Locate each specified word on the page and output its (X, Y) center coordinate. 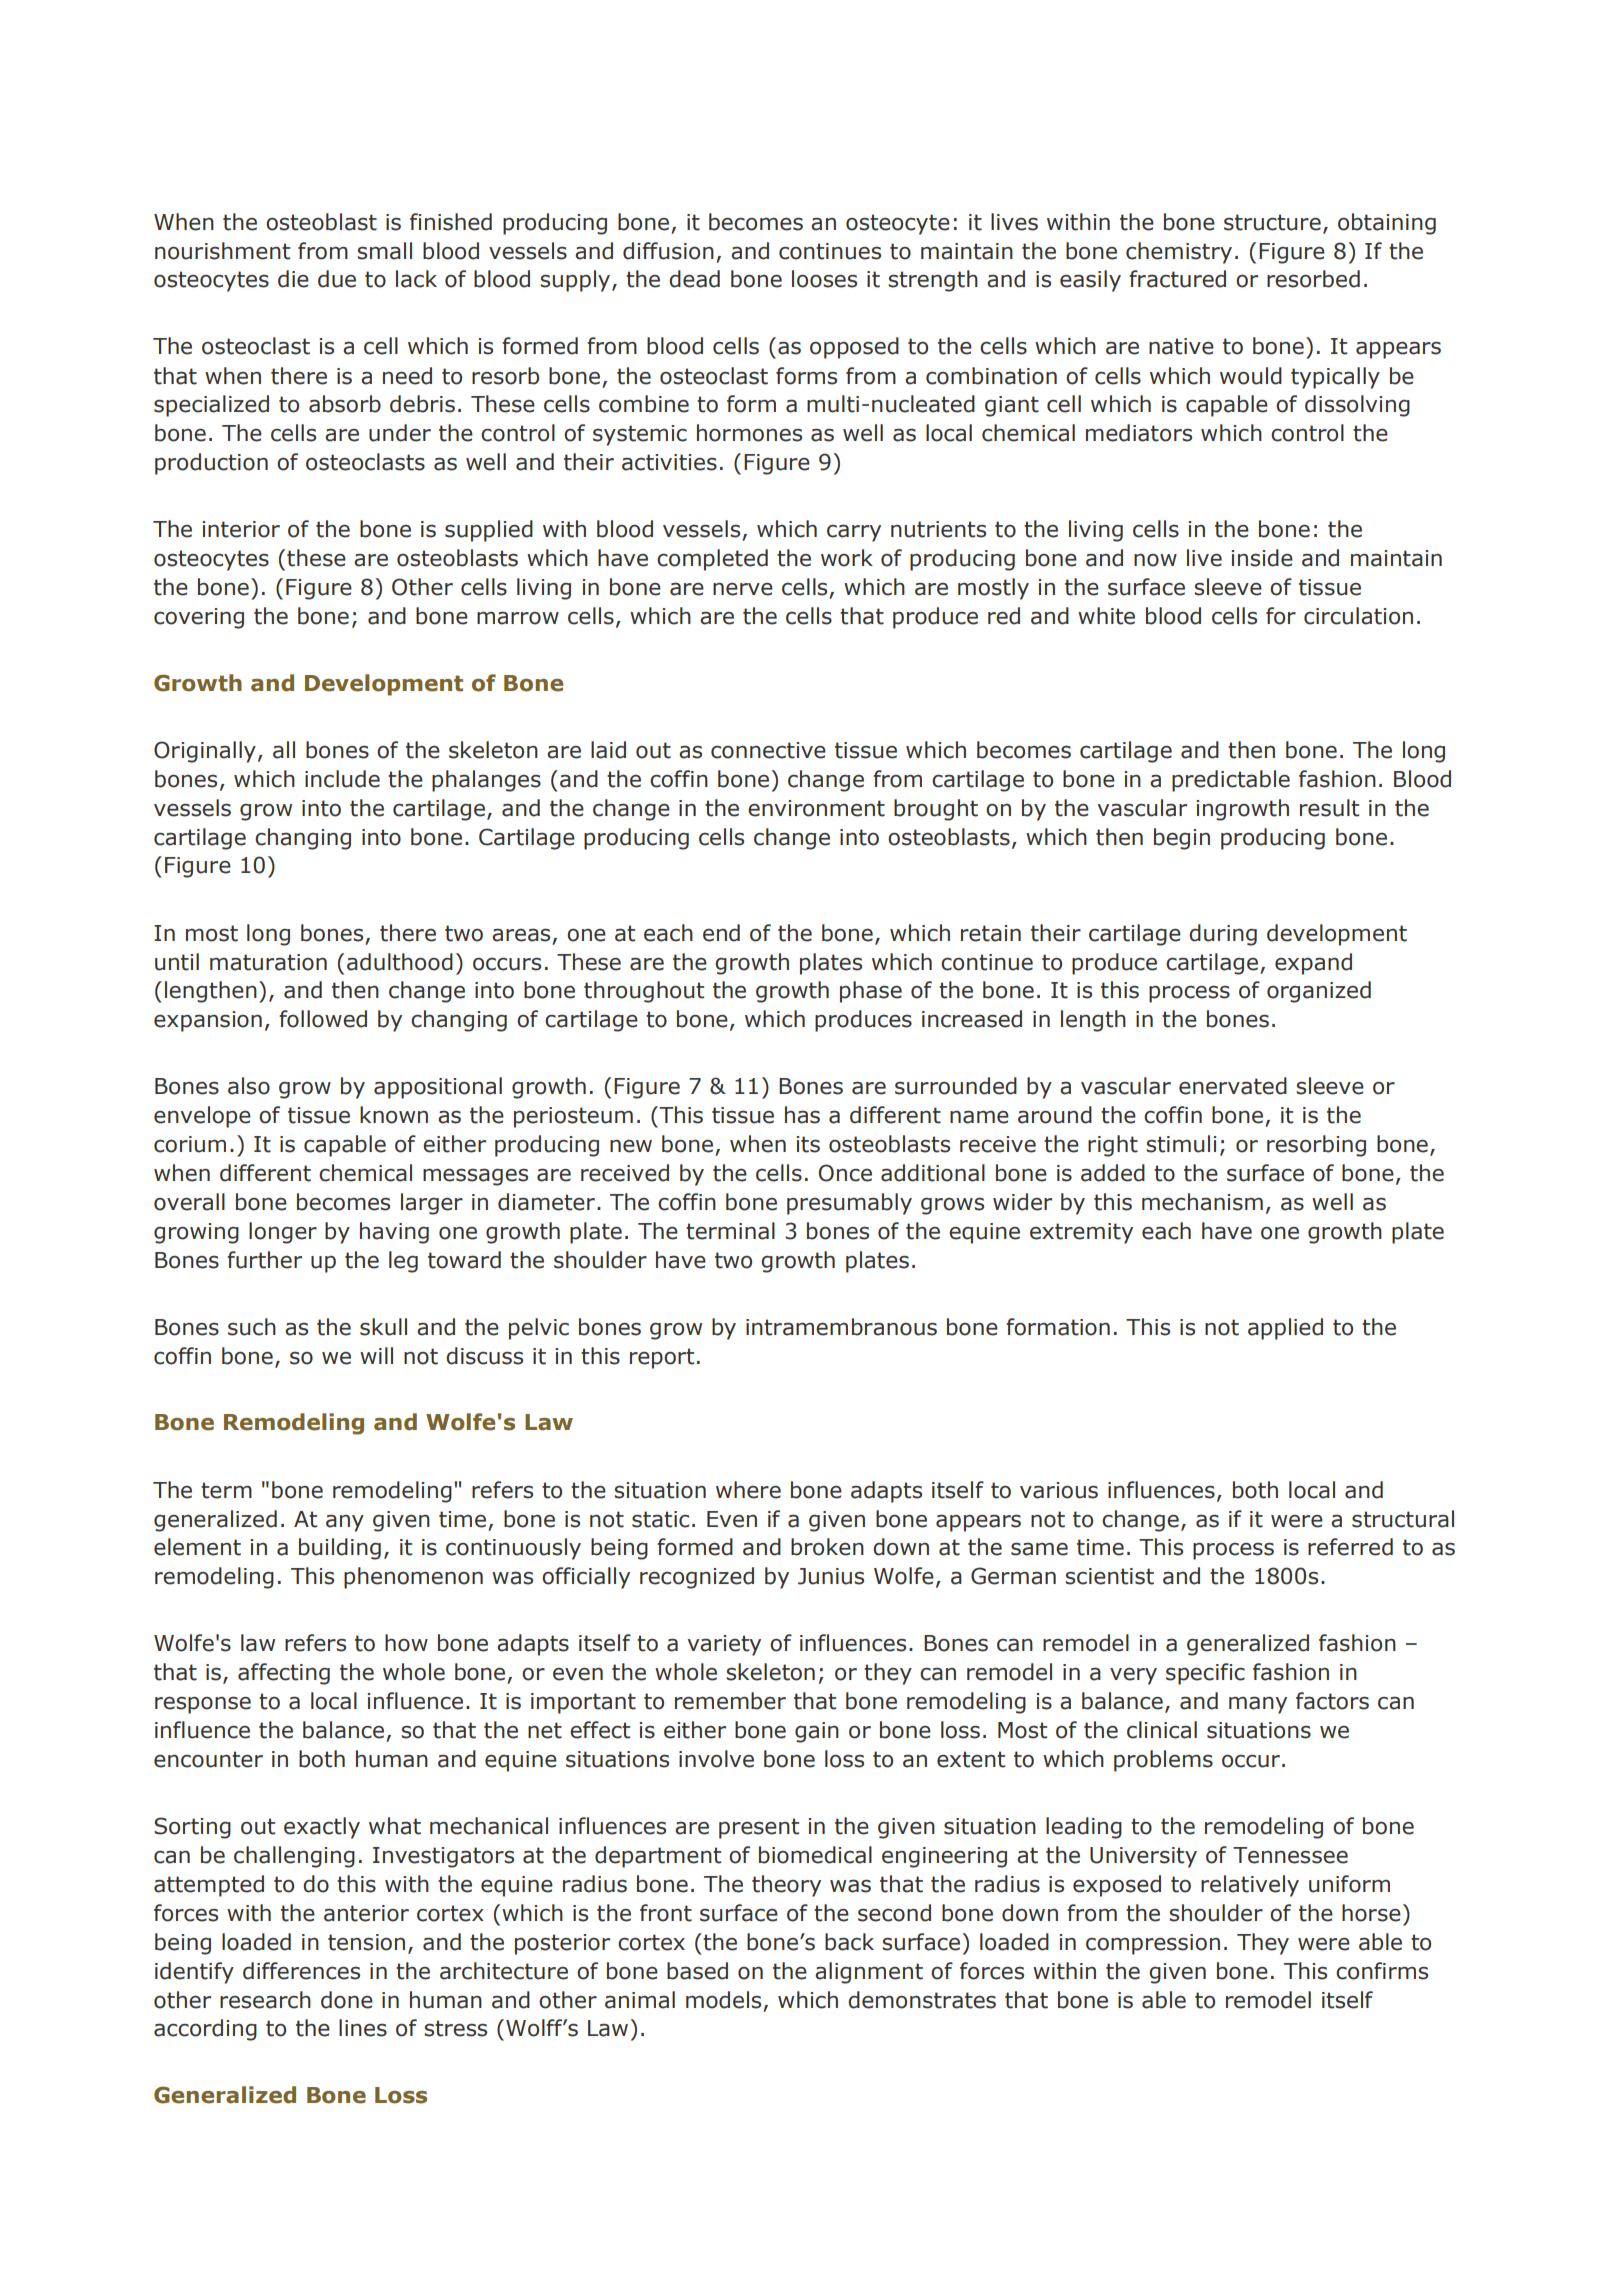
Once (845, 1173)
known (394, 1115)
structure (1272, 222)
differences (301, 1971)
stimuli (1181, 1144)
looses (824, 279)
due (337, 279)
